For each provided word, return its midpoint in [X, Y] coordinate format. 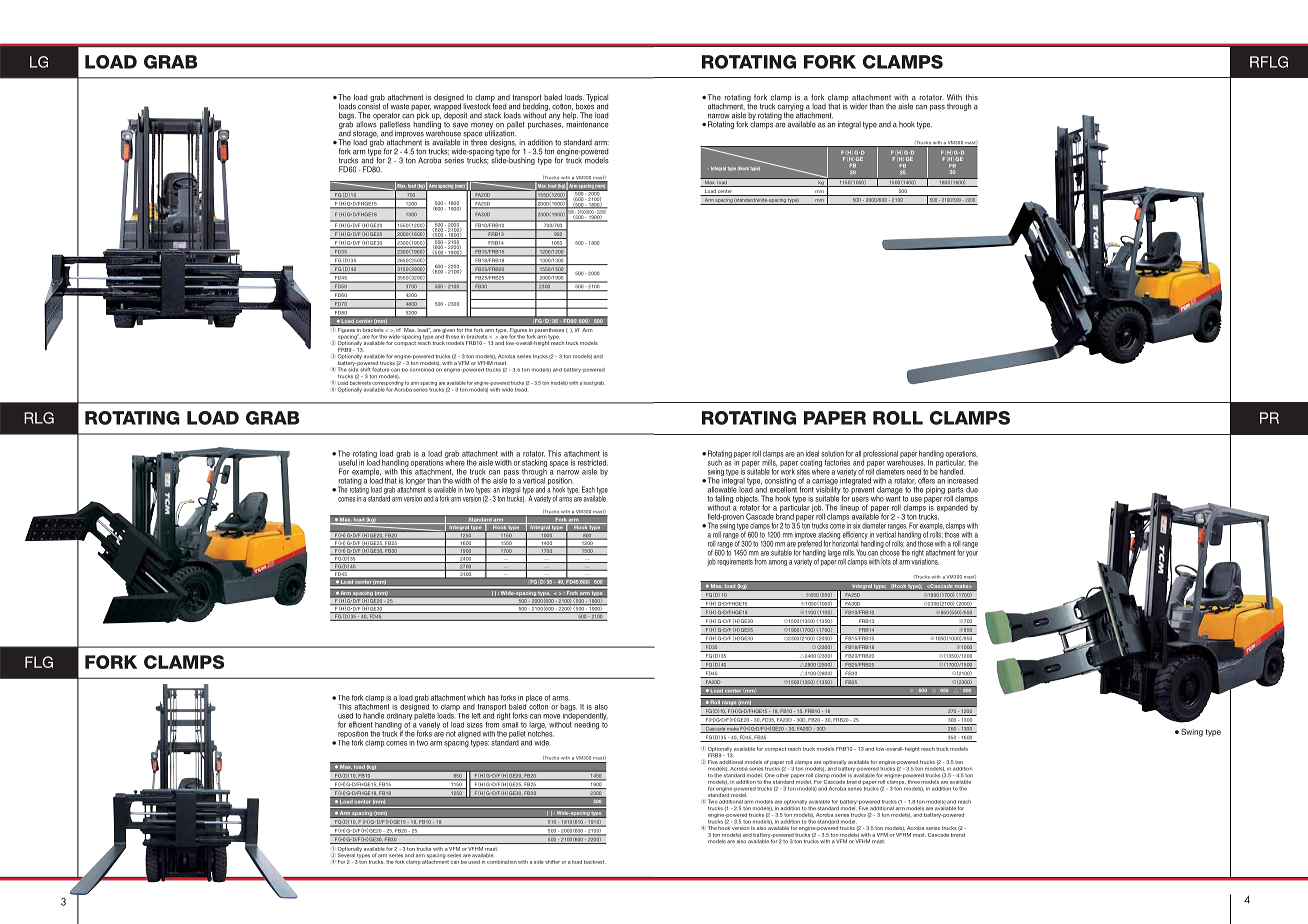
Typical [597, 99]
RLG [39, 418]
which [476, 698]
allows [367, 123]
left [476, 716]
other [783, 775]
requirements [735, 562]
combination [502, 862]
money [483, 127]
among [778, 563]
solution [832, 454]
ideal [812, 453]
